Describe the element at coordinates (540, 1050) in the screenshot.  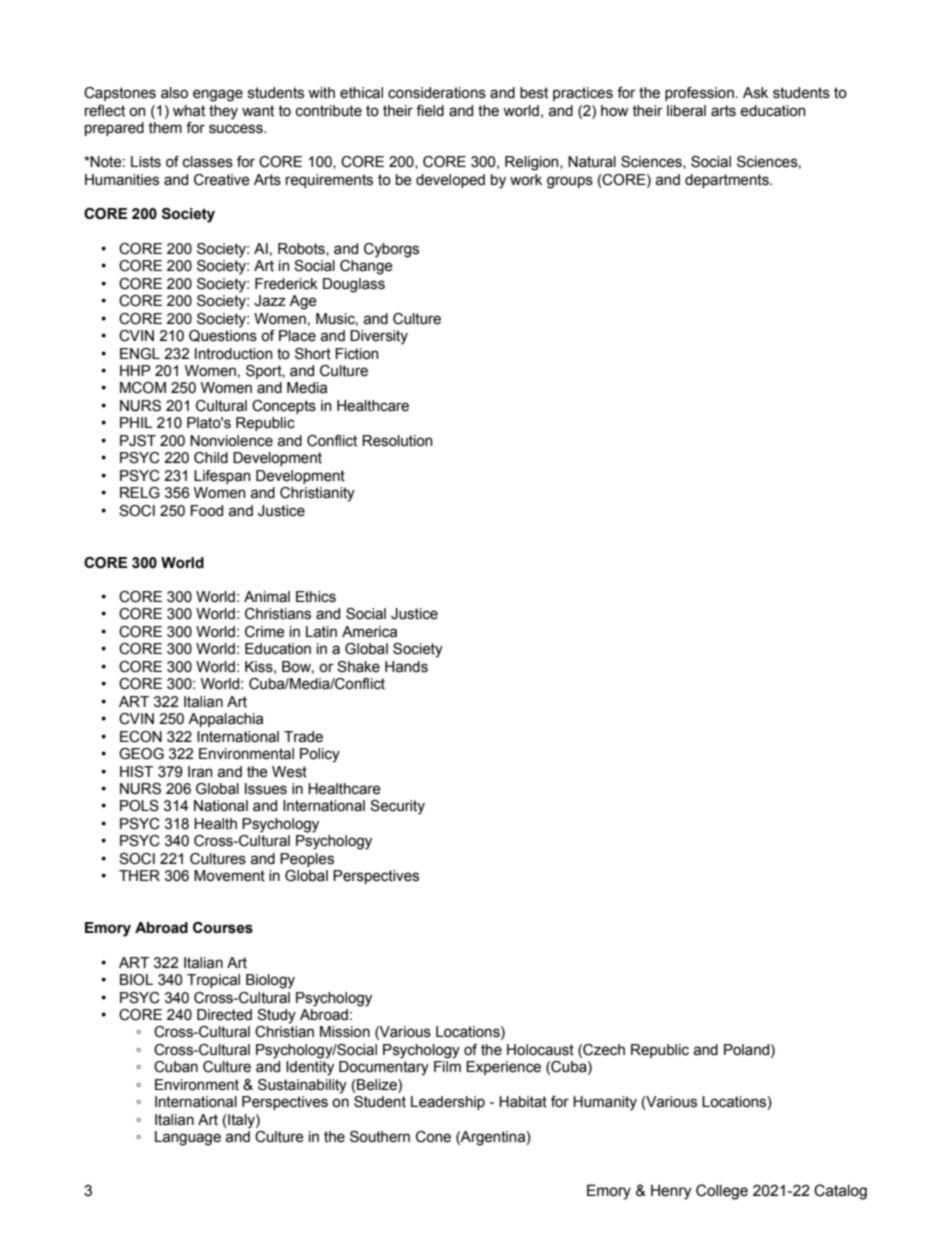
I see `Holocaust` at that location.
